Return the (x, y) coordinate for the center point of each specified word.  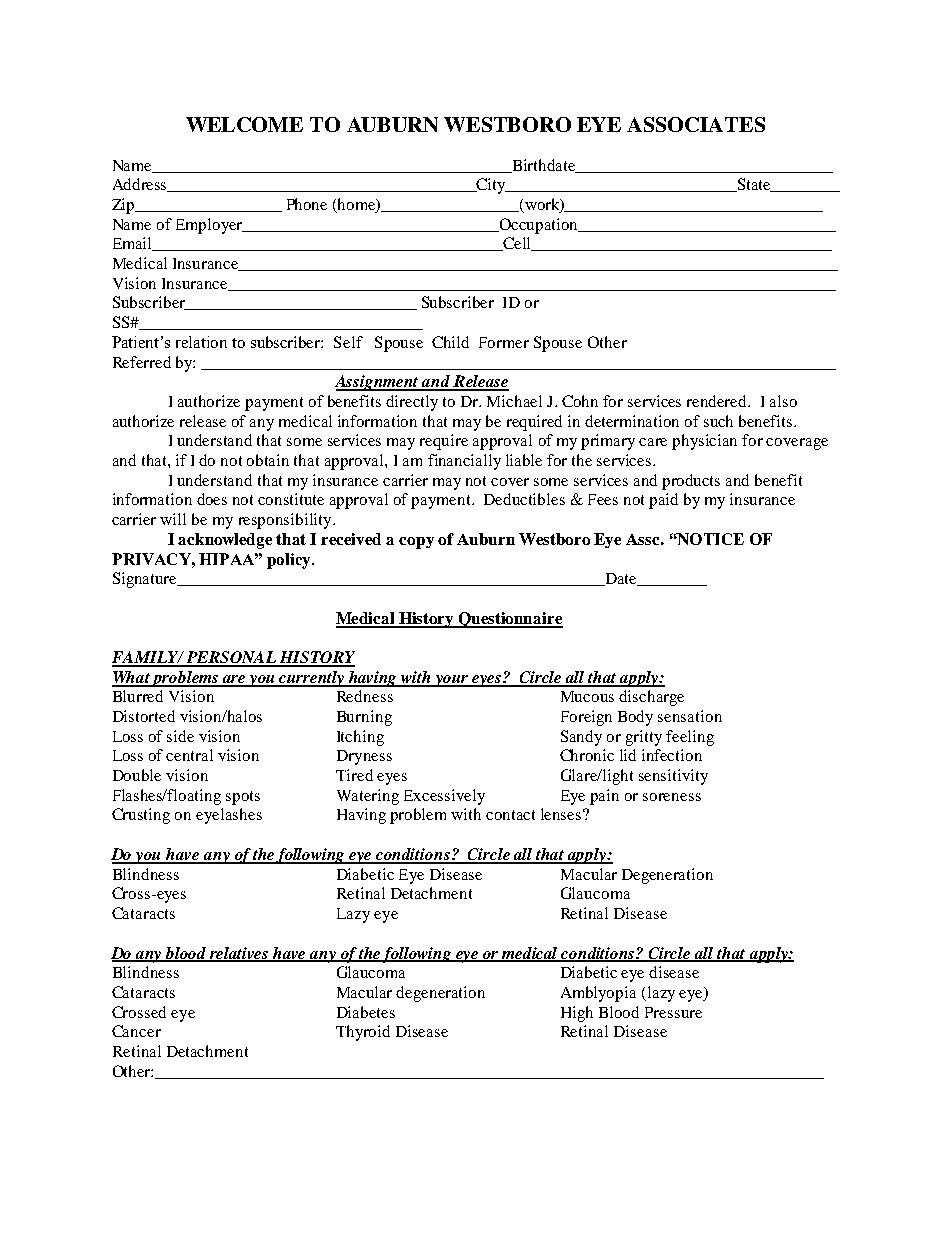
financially (464, 462)
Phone (307, 204)
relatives (239, 954)
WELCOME (244, 124)
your (452, 681)
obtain (268, 460)
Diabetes (366, 1012)
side (180, 736)
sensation (690, 716)
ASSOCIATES (696, 124)
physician (704, 442)
